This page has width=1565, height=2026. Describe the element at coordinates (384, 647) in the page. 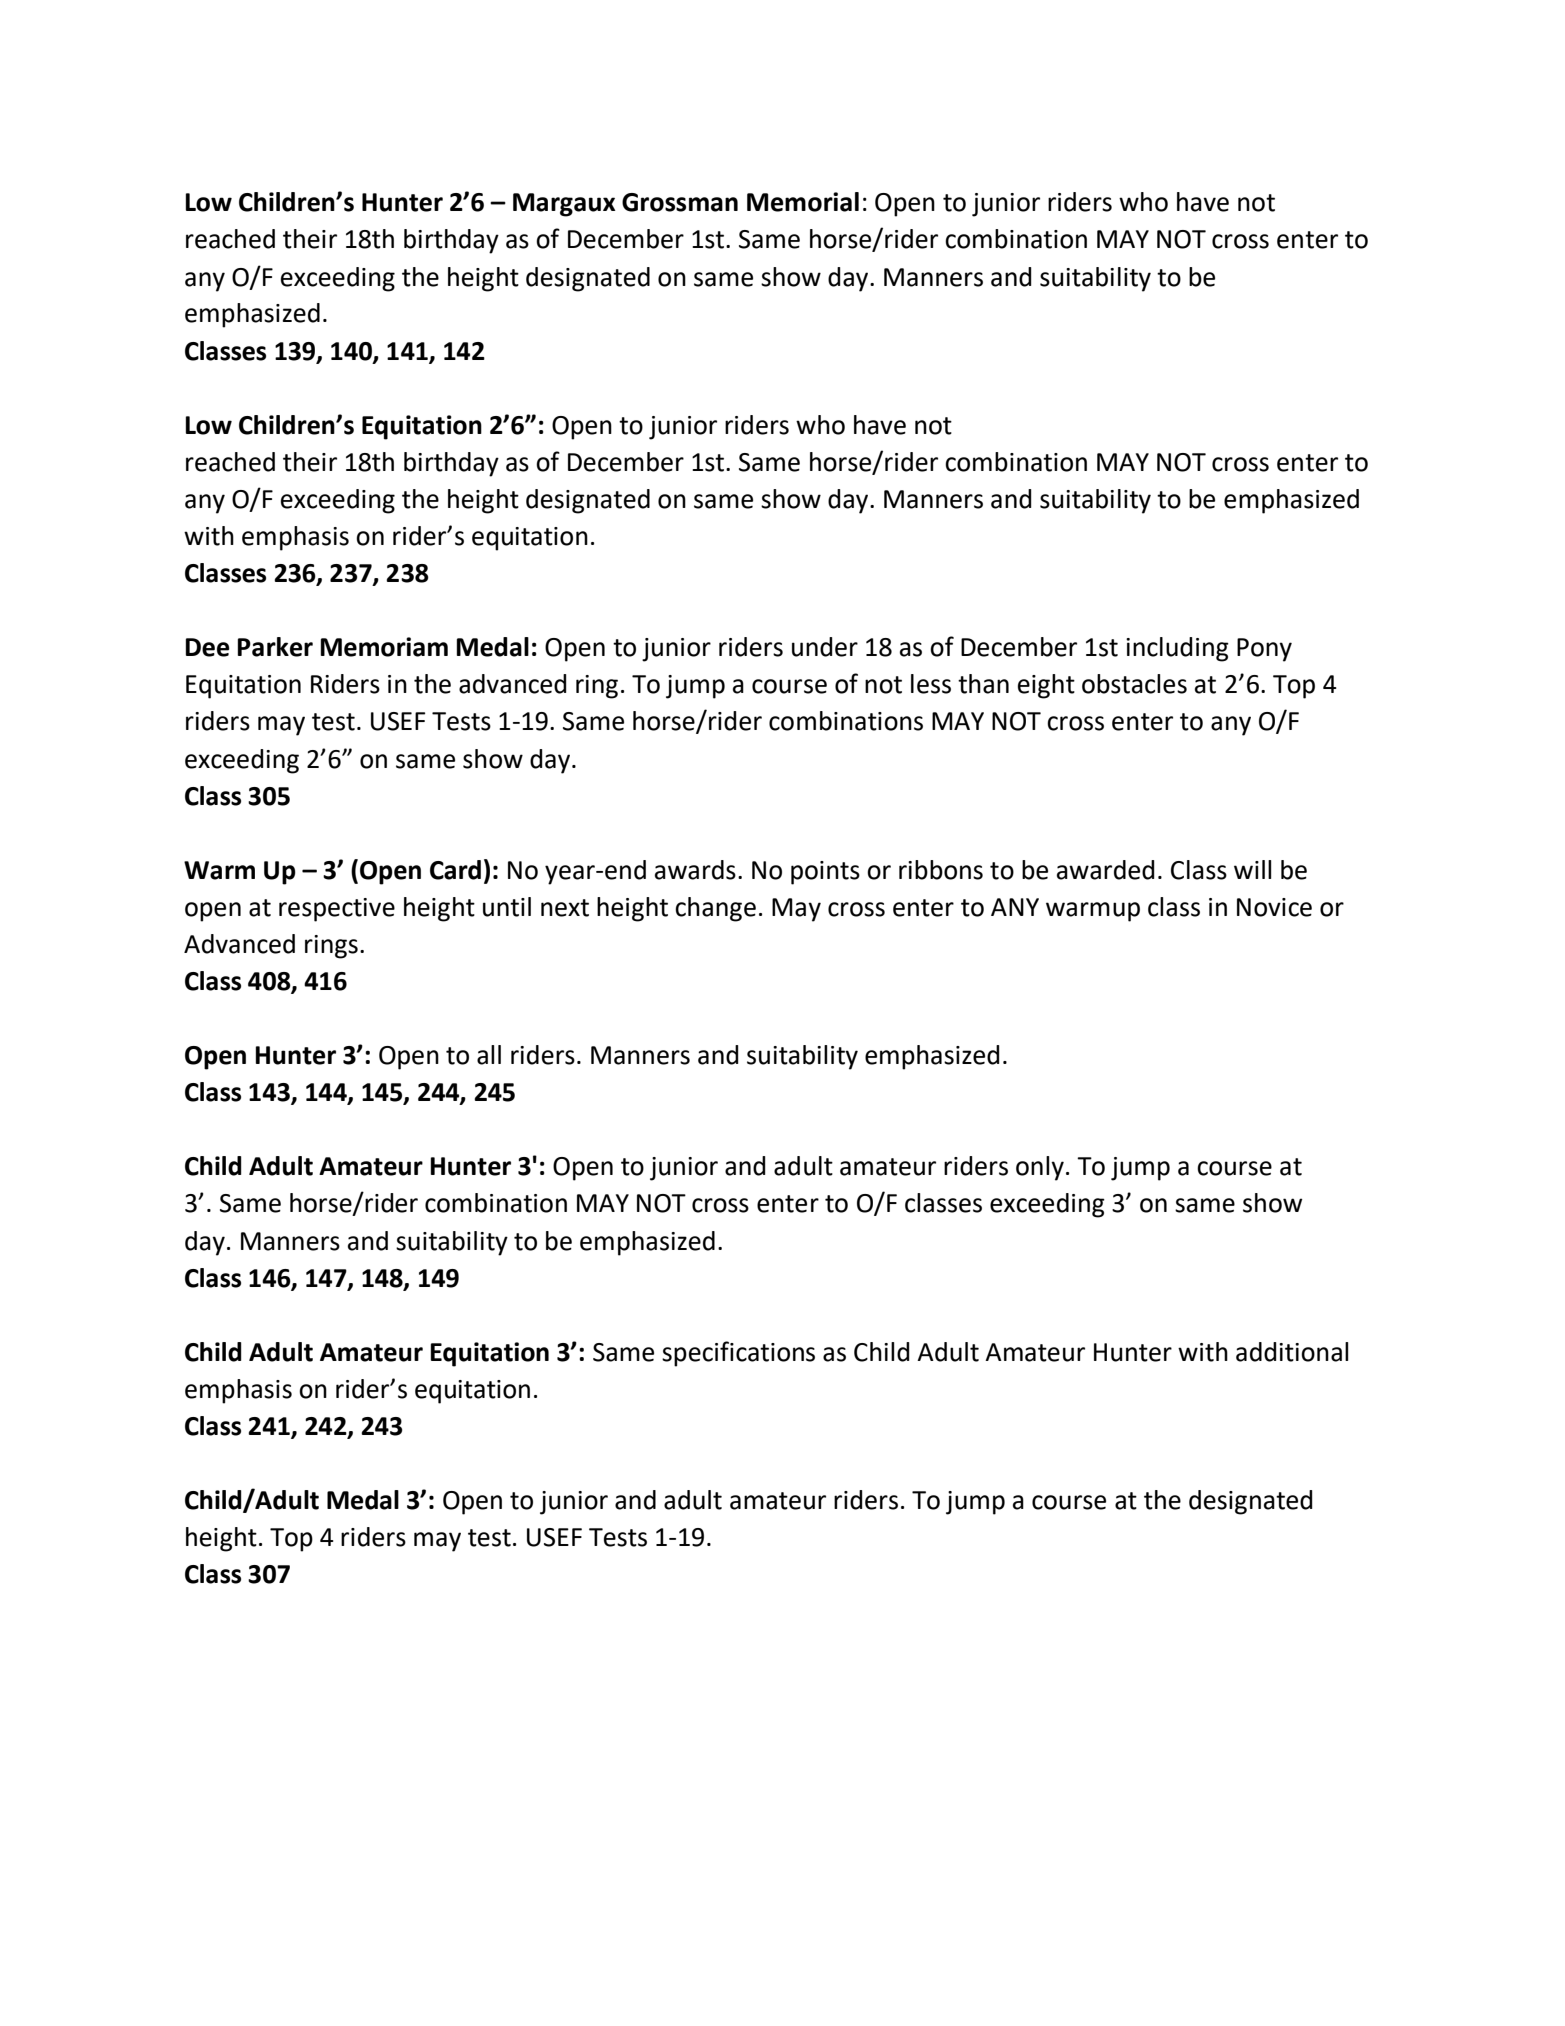

I see `Memoriam` at that location.
